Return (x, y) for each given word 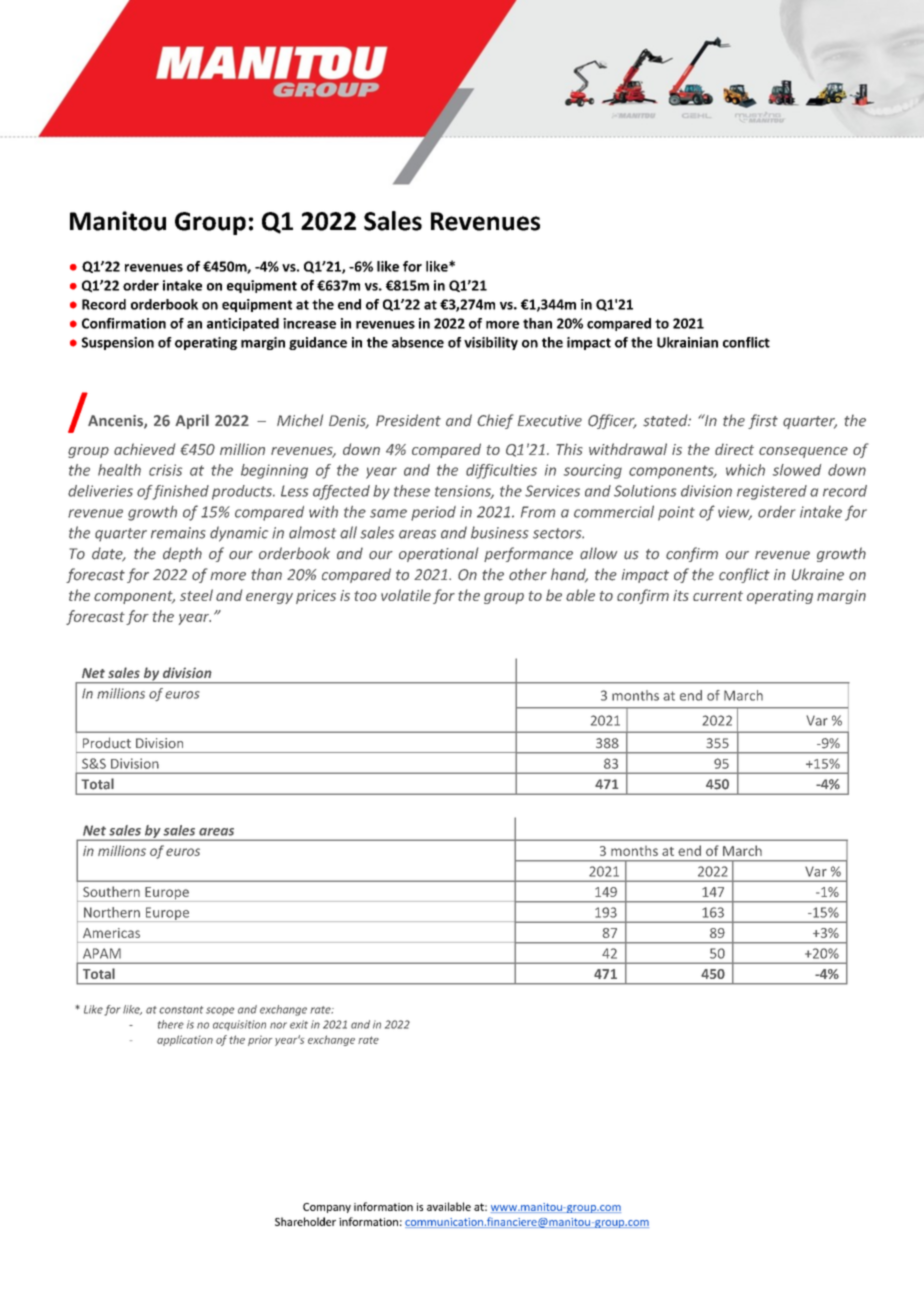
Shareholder (305, 1221)
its (681, 595)
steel (196, 595)
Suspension (118, 343)
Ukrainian (687, 342)
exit (299, 1024)
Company (327, 1208)
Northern (112, 912)
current (718, 596)
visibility (491, 343)
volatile (406, 595)
